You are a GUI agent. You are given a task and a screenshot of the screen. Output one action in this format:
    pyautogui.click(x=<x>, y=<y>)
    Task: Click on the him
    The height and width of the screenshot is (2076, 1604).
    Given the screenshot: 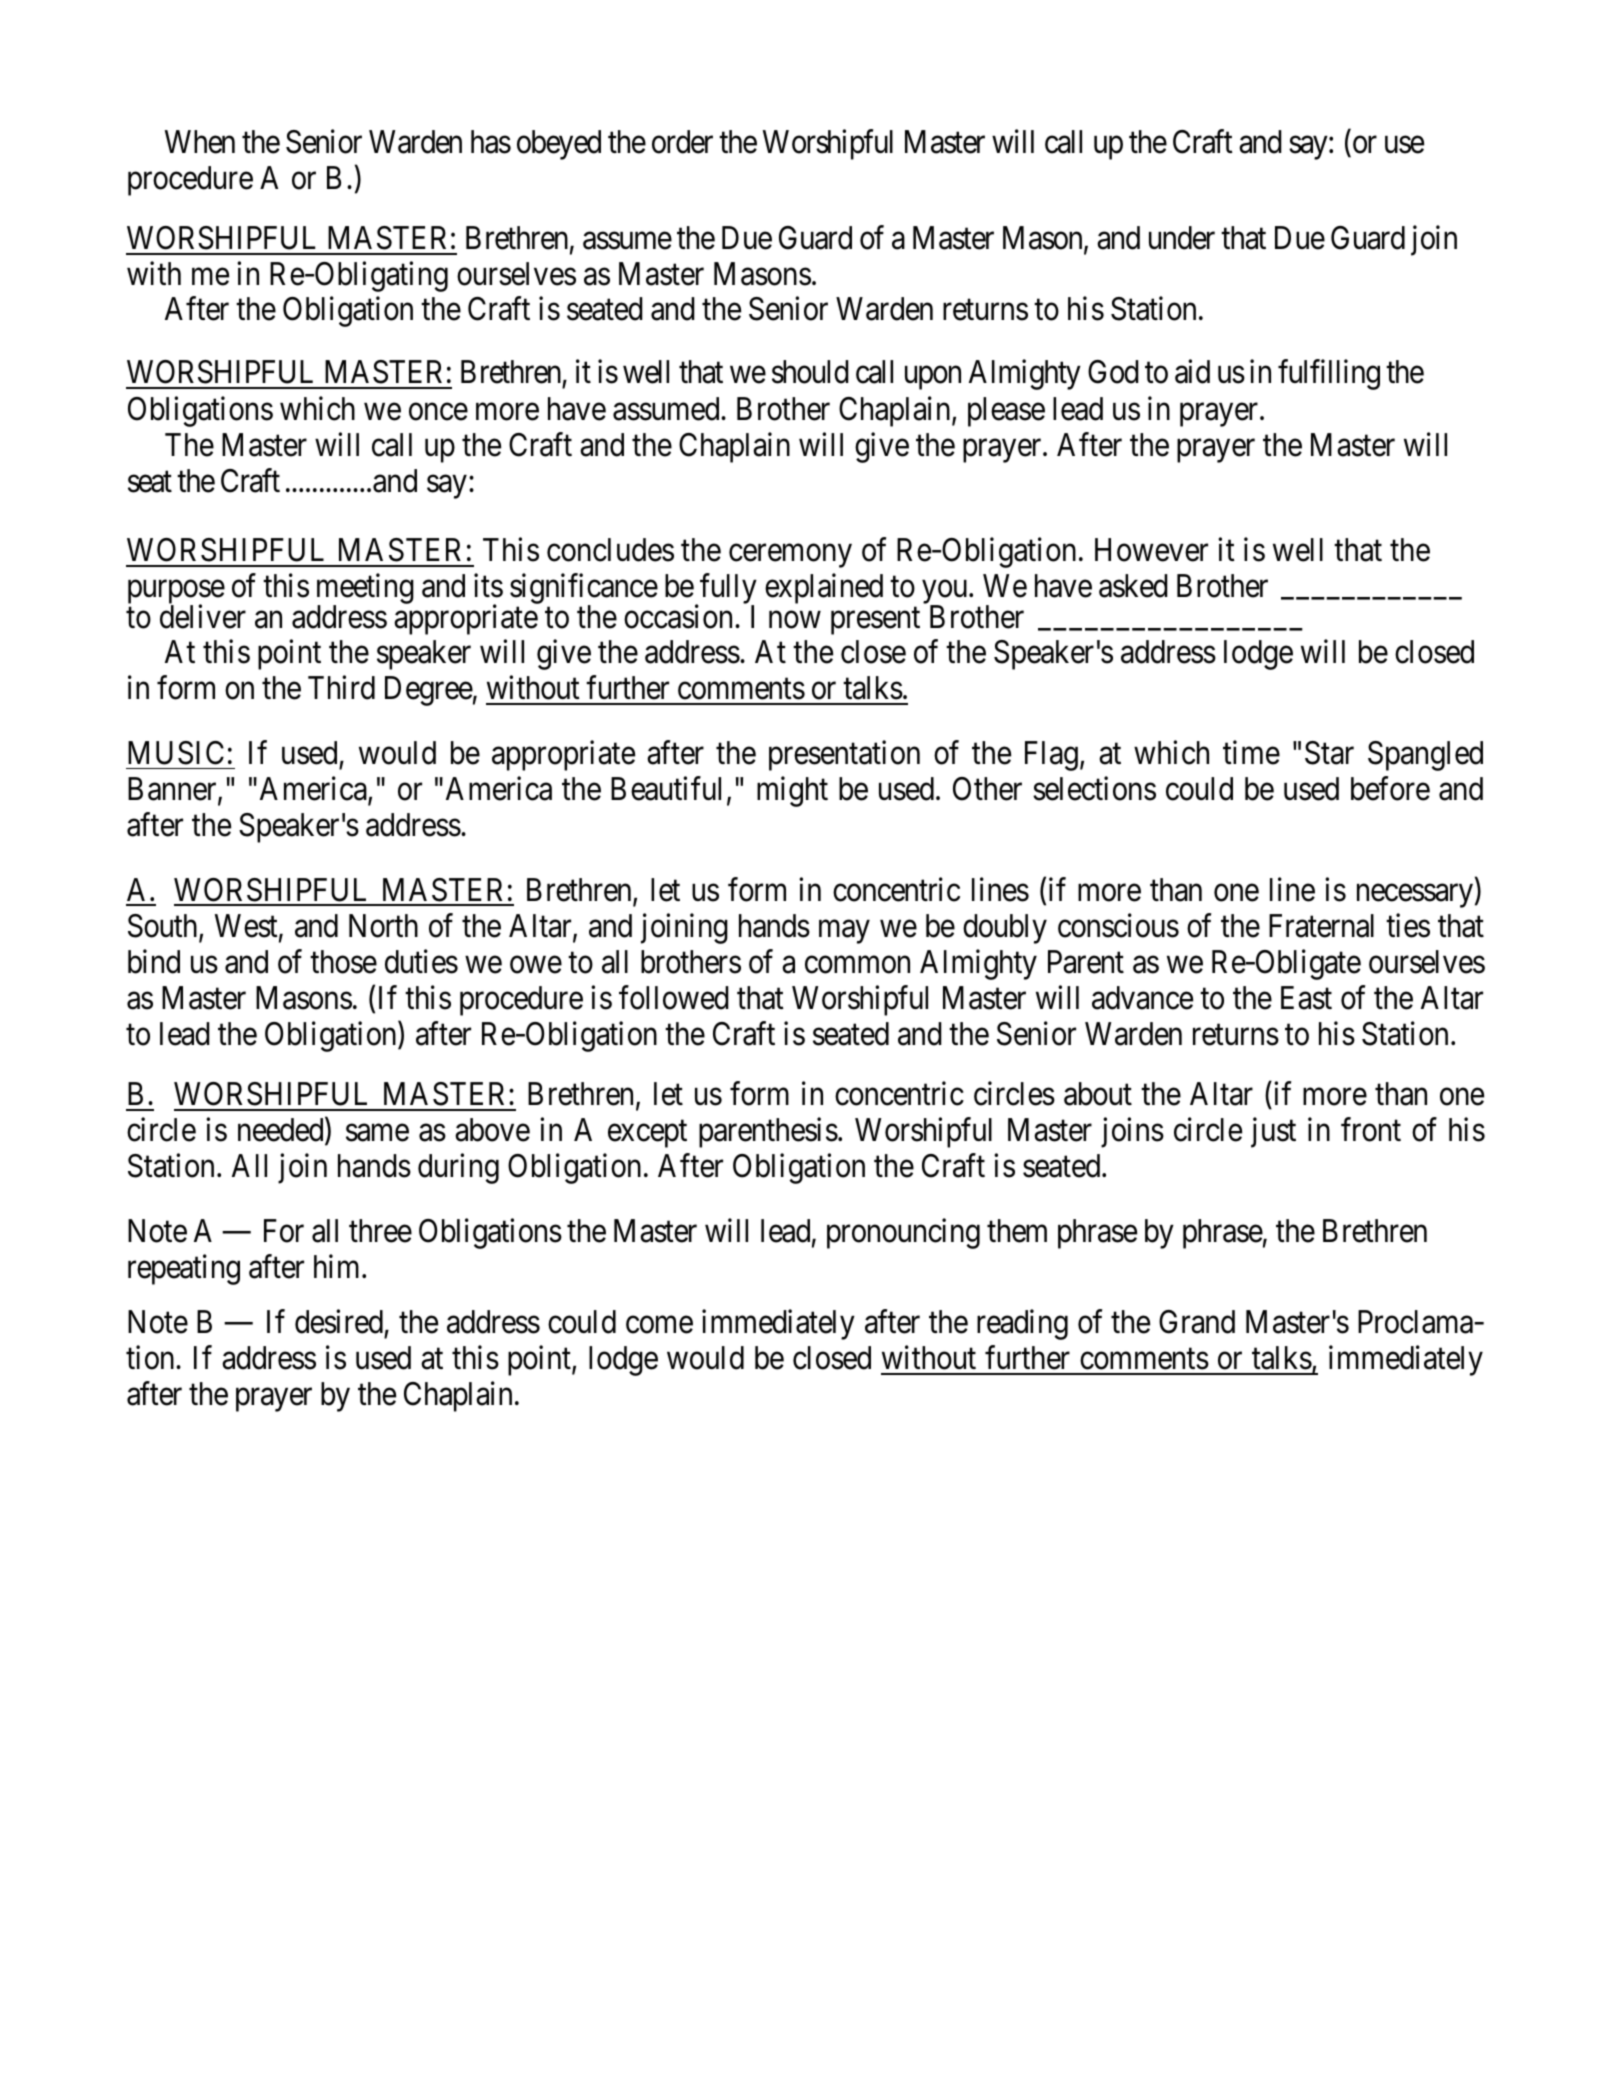 What is the action you would take?
    pyautogui.click(x=338, y=1266)
